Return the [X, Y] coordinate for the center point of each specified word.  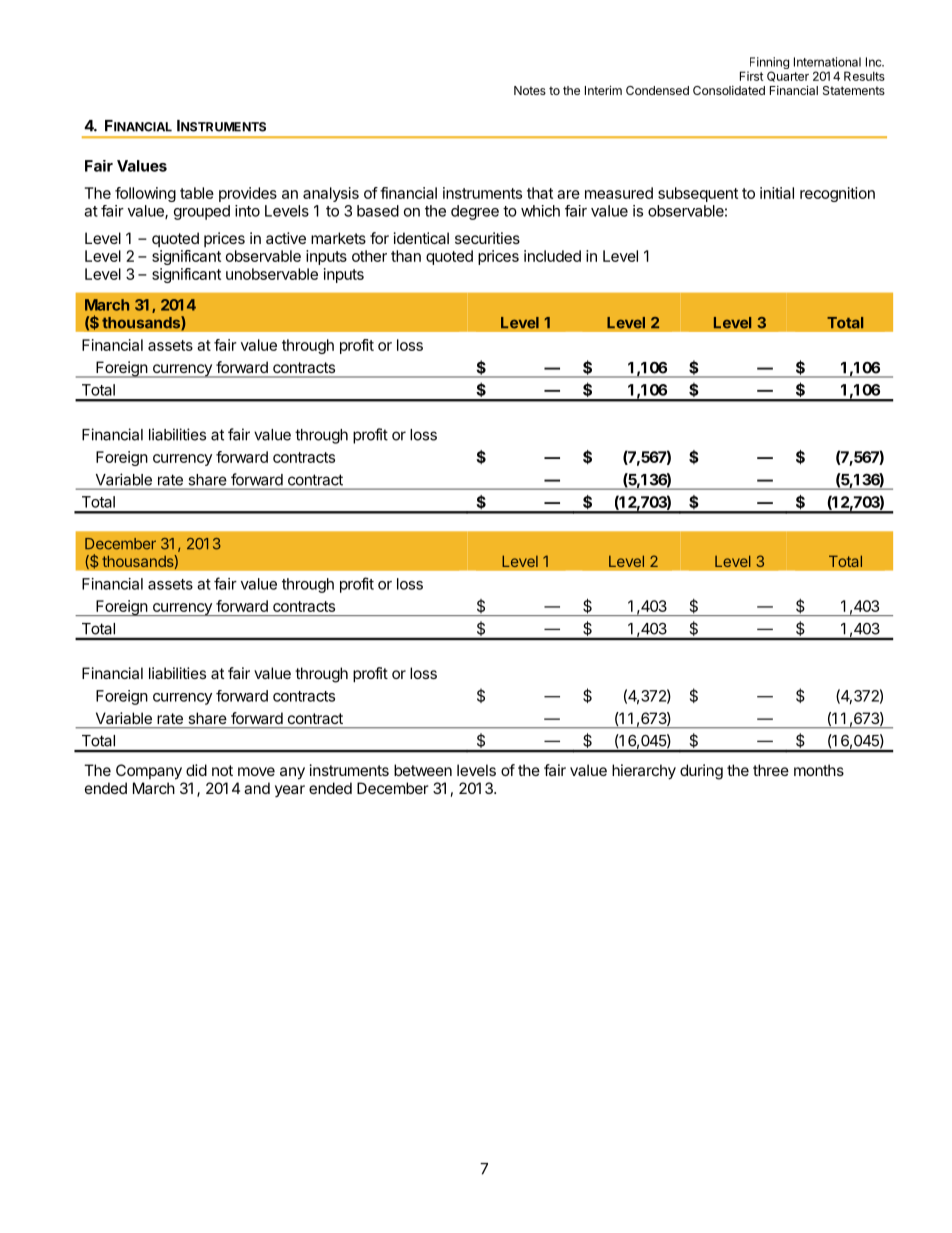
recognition [837, 194]
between [423, 770]
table [197, 193]
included [552, 256]
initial [777, 193]
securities [487, 238]
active [286, 238]
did [196, 770]
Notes [530, 90]
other [369, 256]
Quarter [788, 76]
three [771, 770]
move [256, 771]
